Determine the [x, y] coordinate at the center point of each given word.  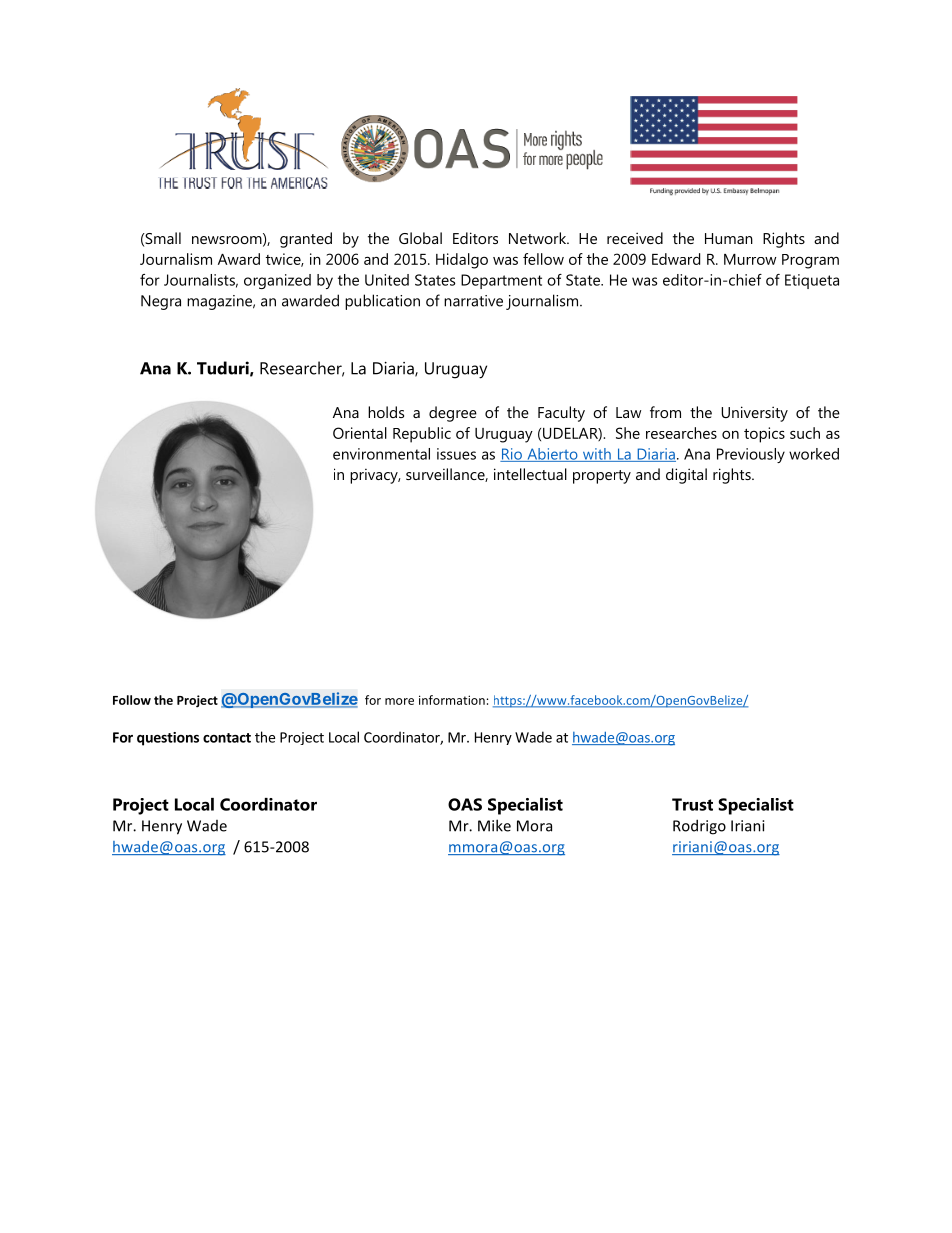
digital [686, 476]
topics [764, 435]
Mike [494, 825]
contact [227, 738]
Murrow [750, 259]
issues [456, 454]
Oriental [360, 433]
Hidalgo [462, 261]
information [452, 700]
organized [277, 281]
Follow [132, 700]
